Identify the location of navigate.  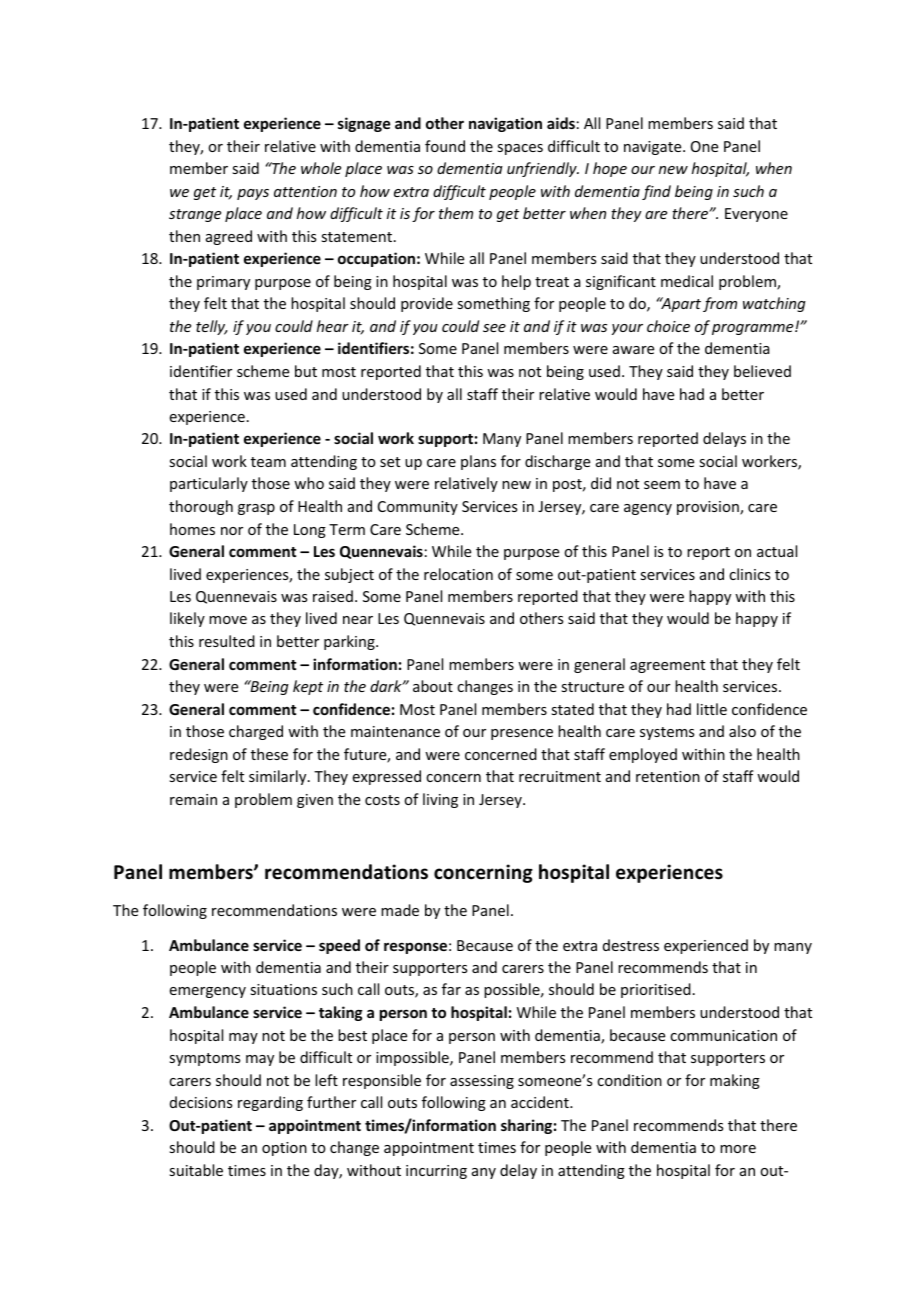
(654, 148).
